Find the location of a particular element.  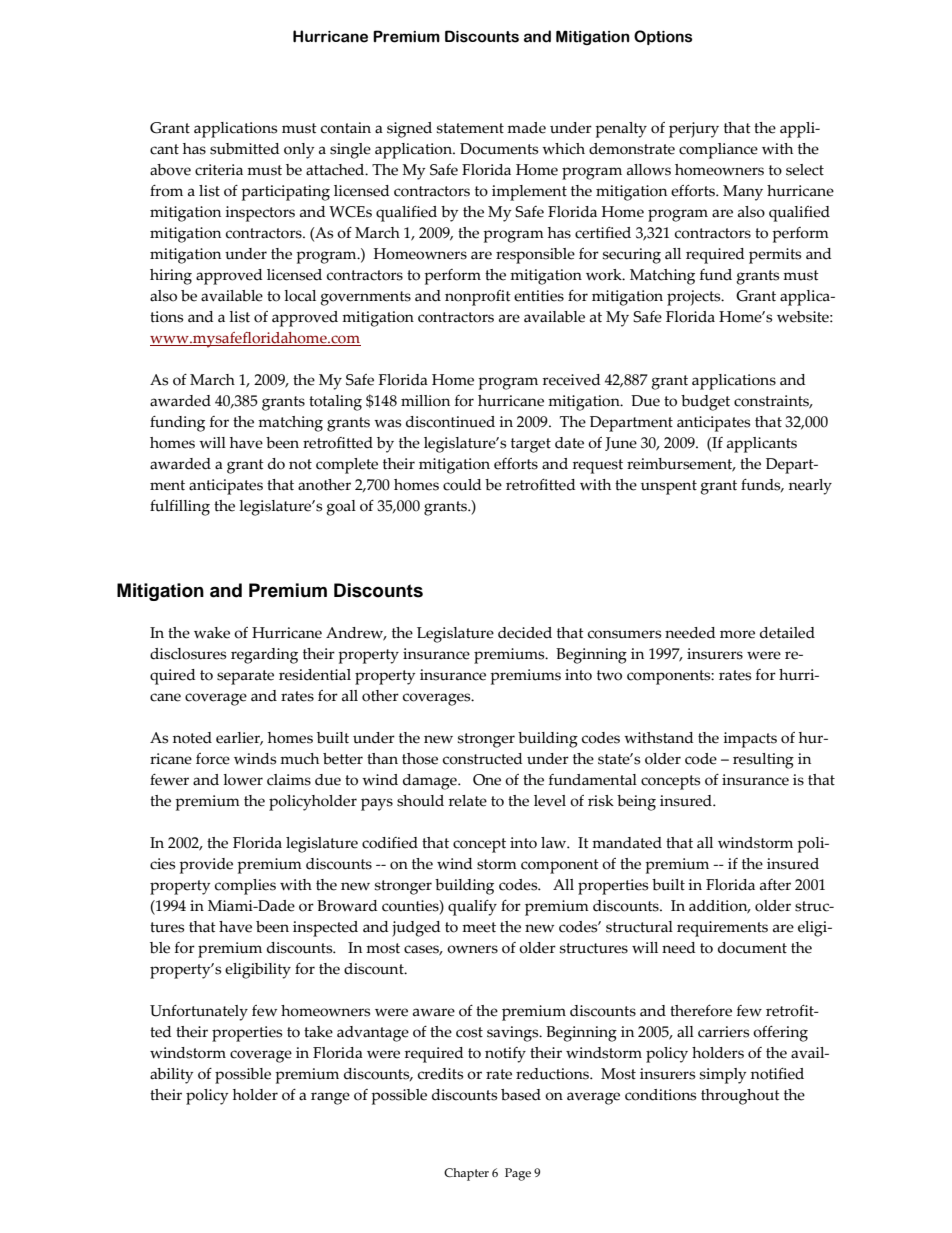

resulting is located at coordinates (763, 761).
